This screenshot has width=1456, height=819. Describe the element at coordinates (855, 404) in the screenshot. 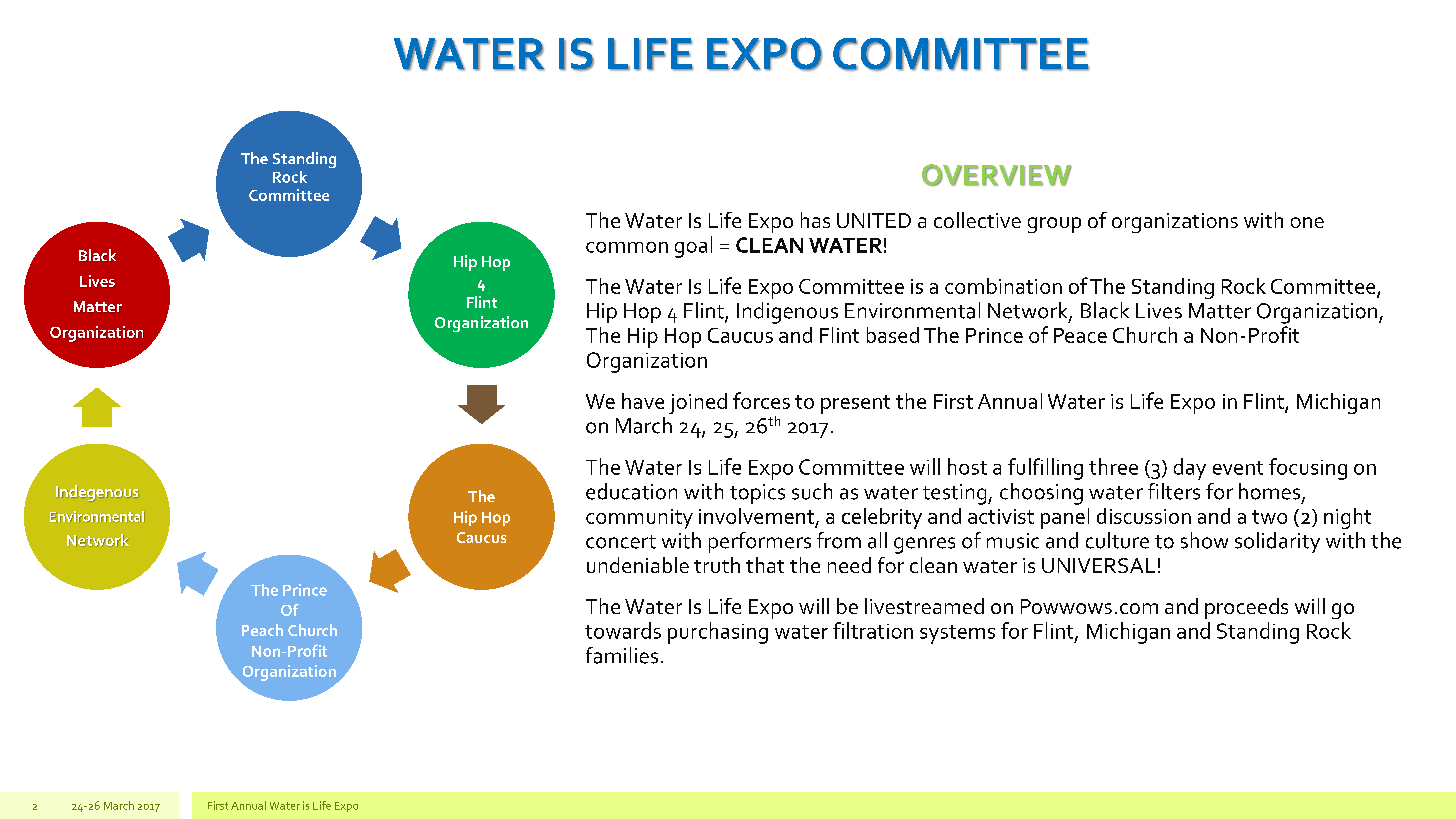

I see `present` at that location.
